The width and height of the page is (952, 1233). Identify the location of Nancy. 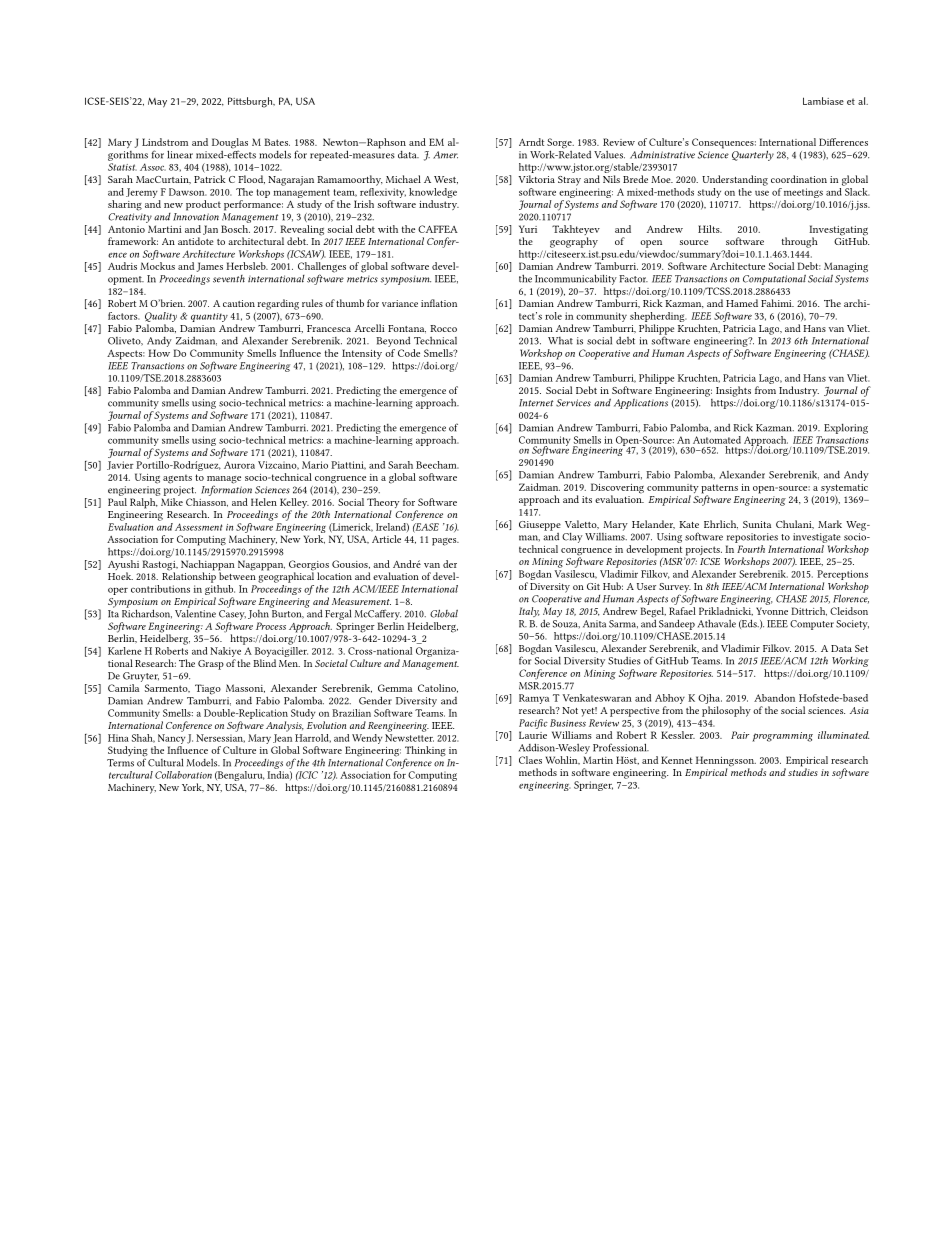
(171, 739).
